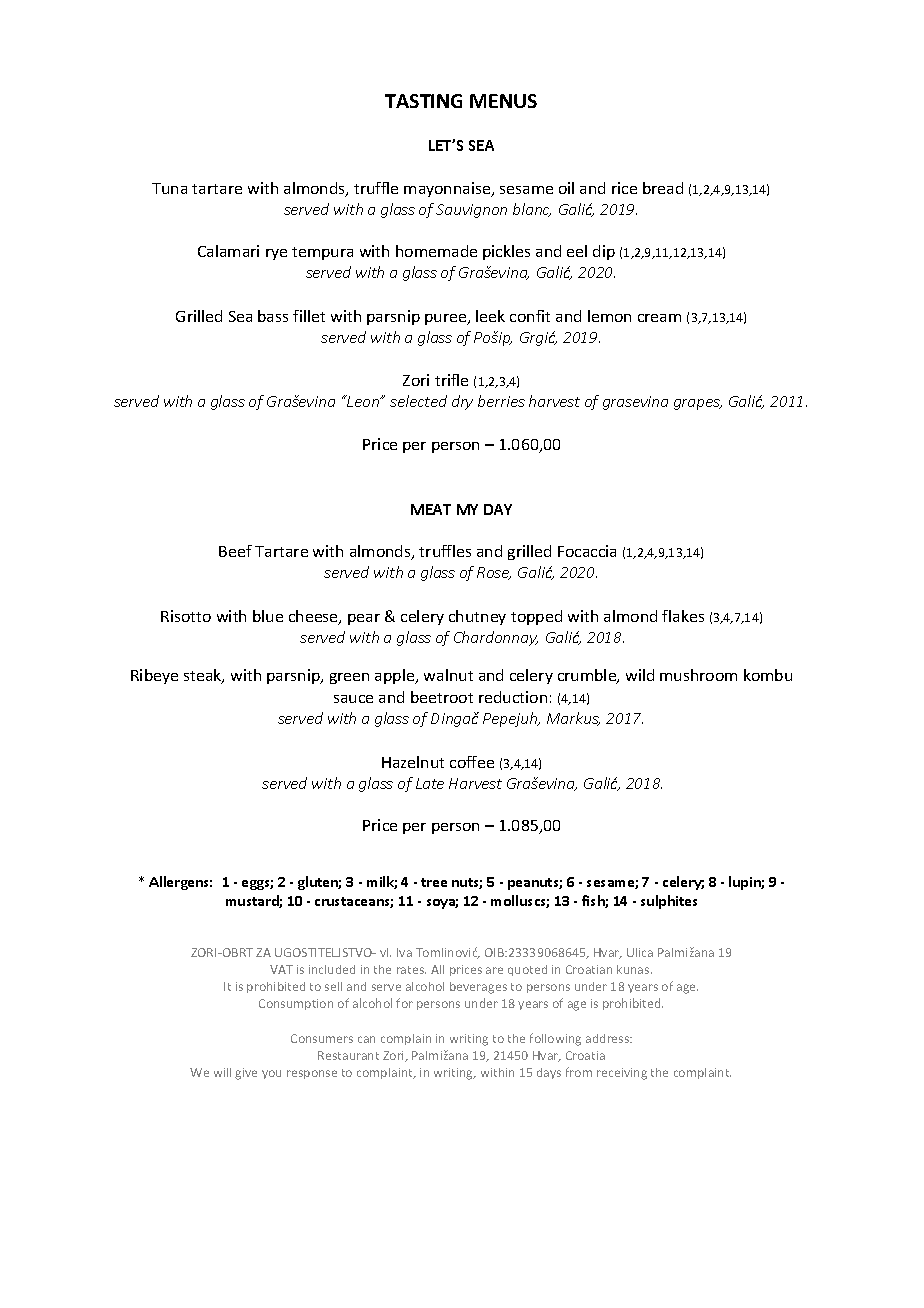  I want to click on TASTING, so click(423, 101).
